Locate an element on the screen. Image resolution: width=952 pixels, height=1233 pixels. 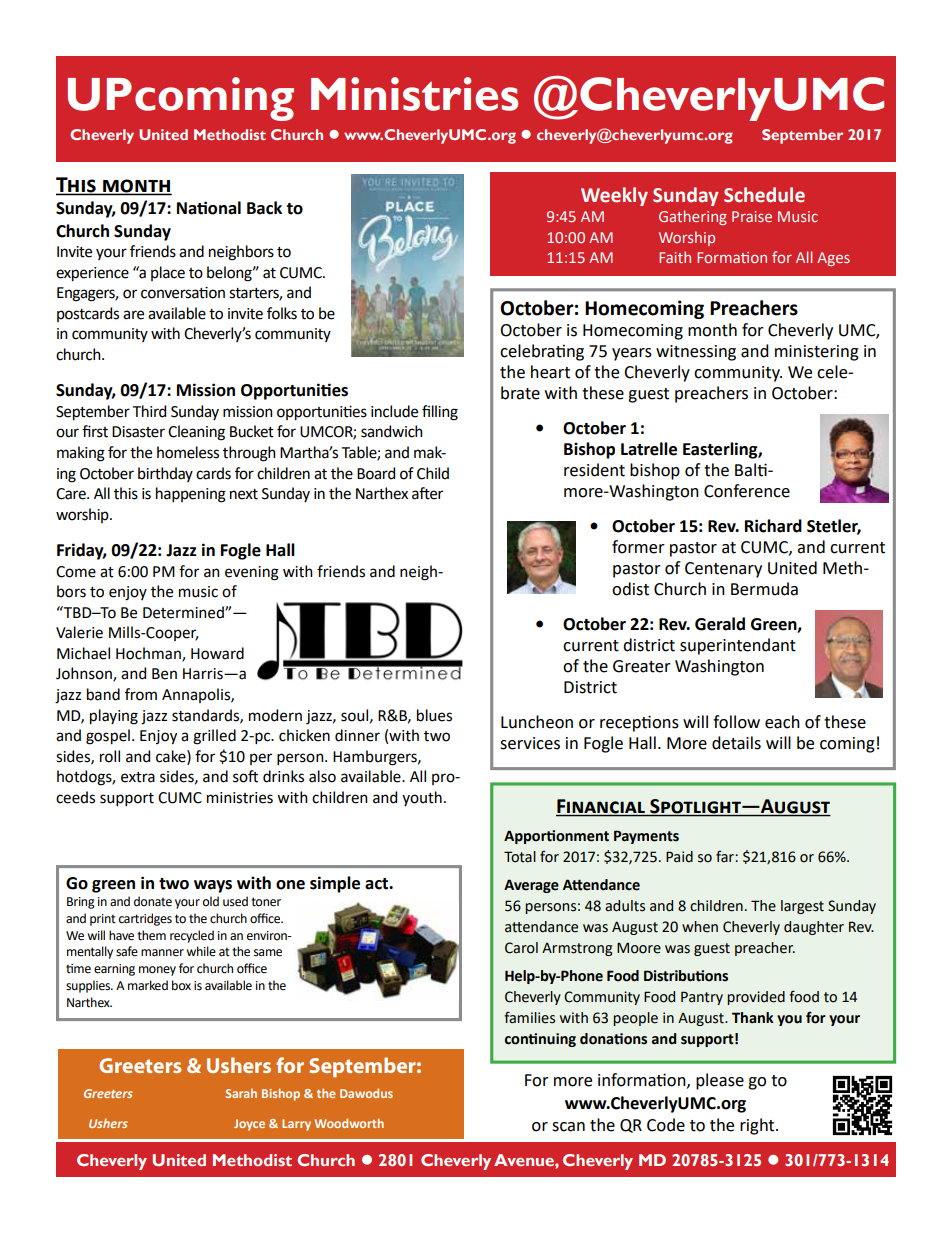
Paid is located at coordinates (679, 857).
